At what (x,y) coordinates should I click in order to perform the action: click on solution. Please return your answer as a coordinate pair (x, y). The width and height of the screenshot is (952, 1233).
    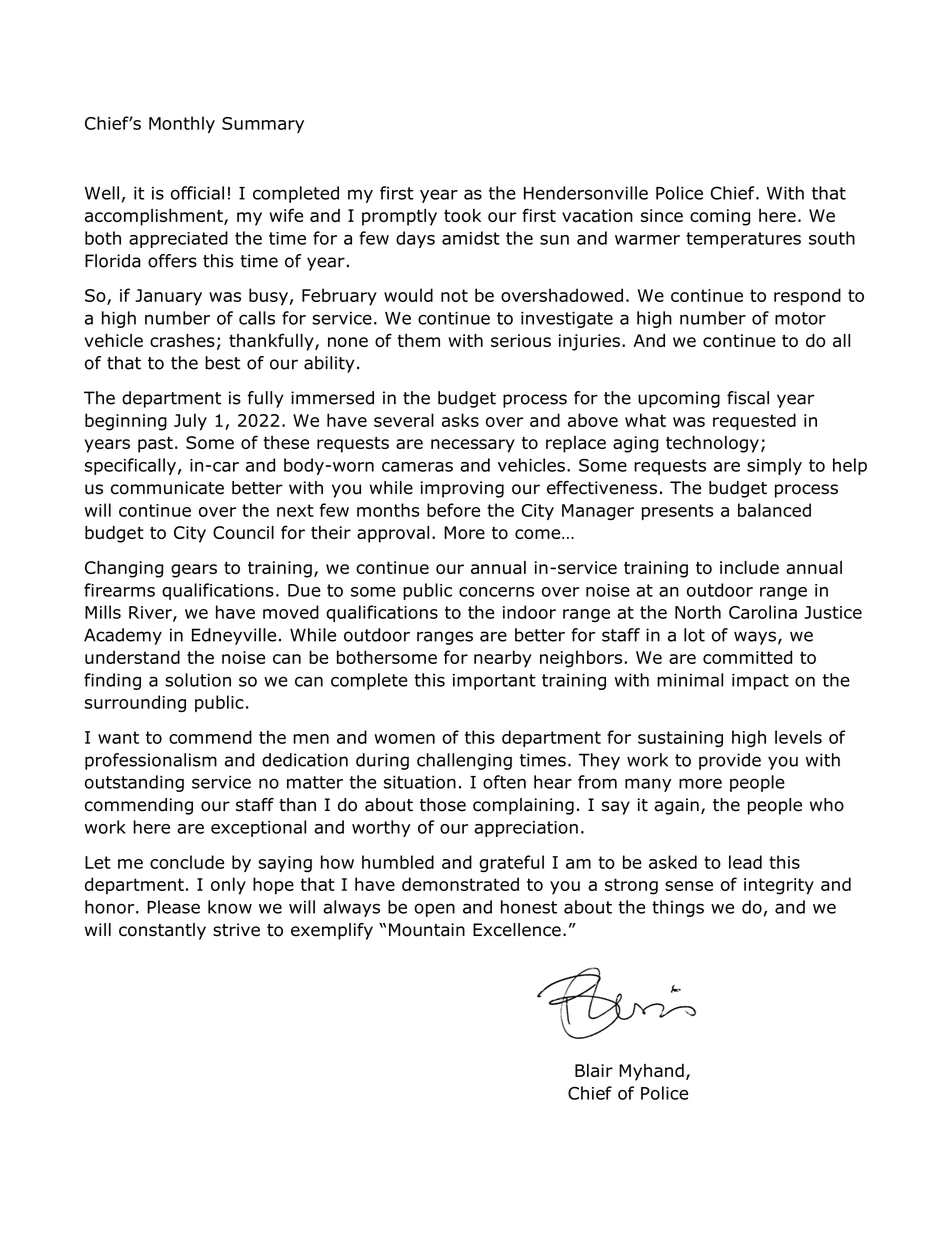
    Looking at the image, I should click on (198, 680).
